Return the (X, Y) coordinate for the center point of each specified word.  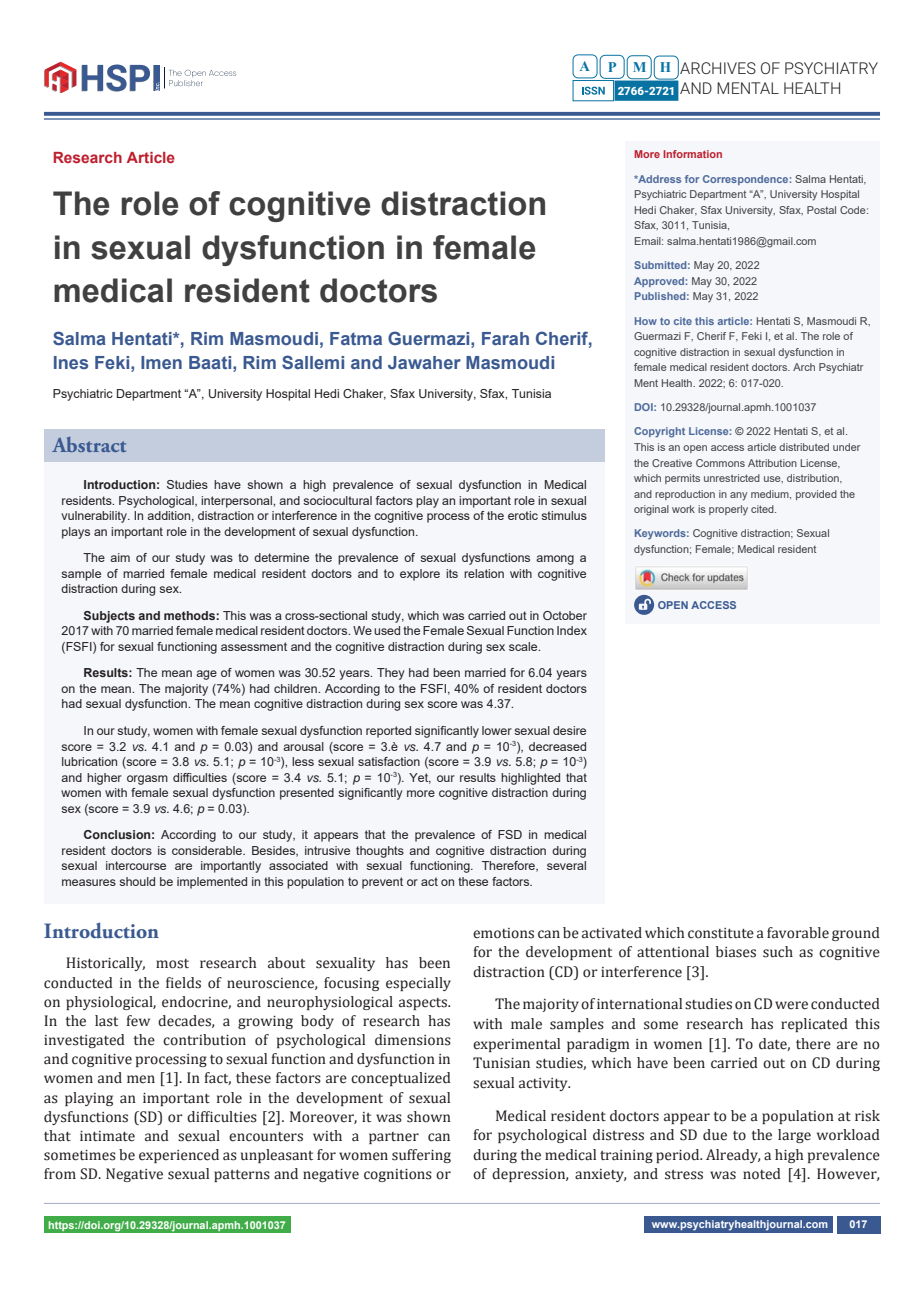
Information (692, 154)
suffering (421, 1156)
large (794, 1136)
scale (524, 646)
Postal (821, 210)
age (206, 675)
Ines (71, 362)
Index (572, 630)
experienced (179, 1156)
